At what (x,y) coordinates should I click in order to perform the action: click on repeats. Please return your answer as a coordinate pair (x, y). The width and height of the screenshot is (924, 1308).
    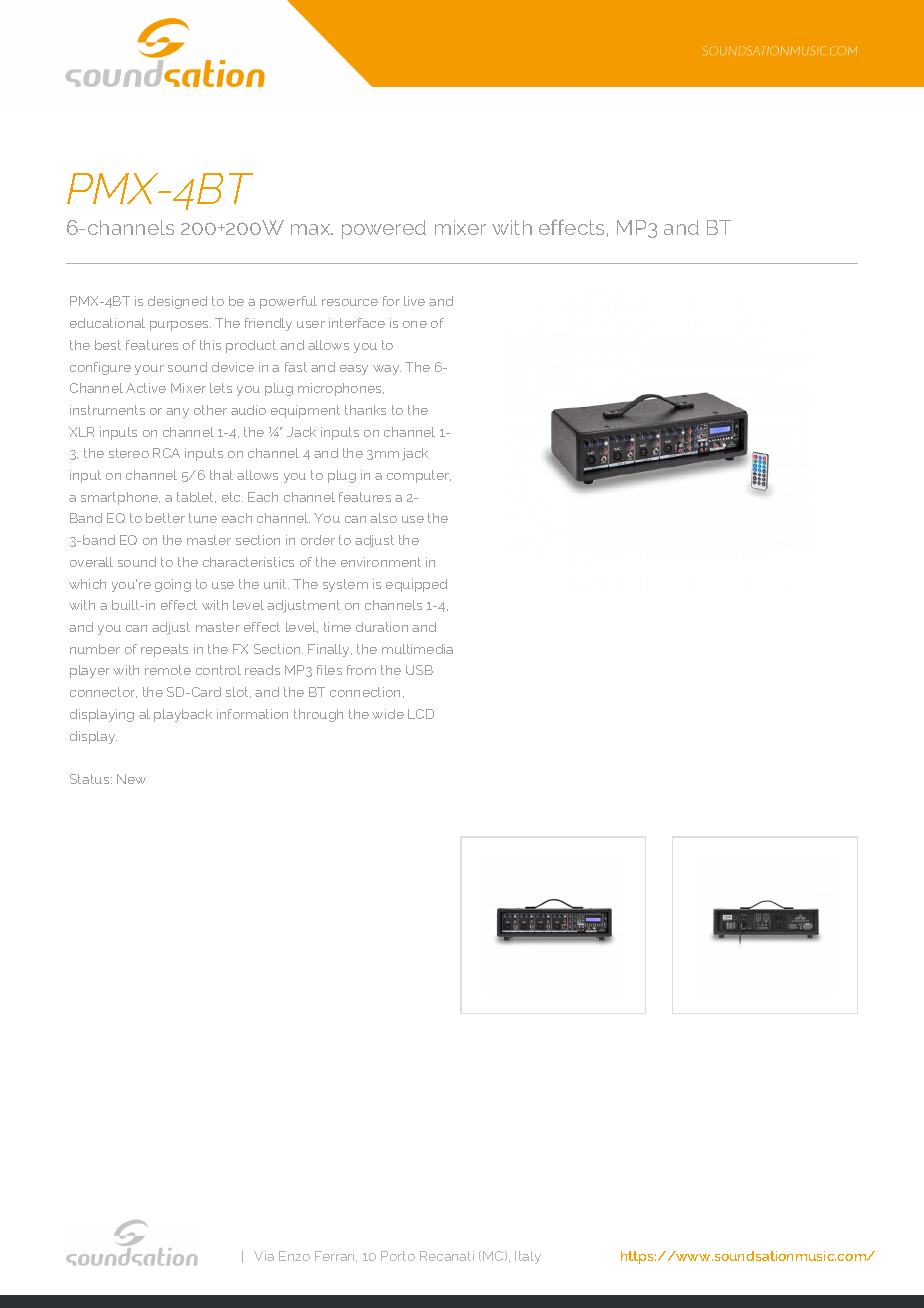
    Looking at the image, I should click on (164, 650).
